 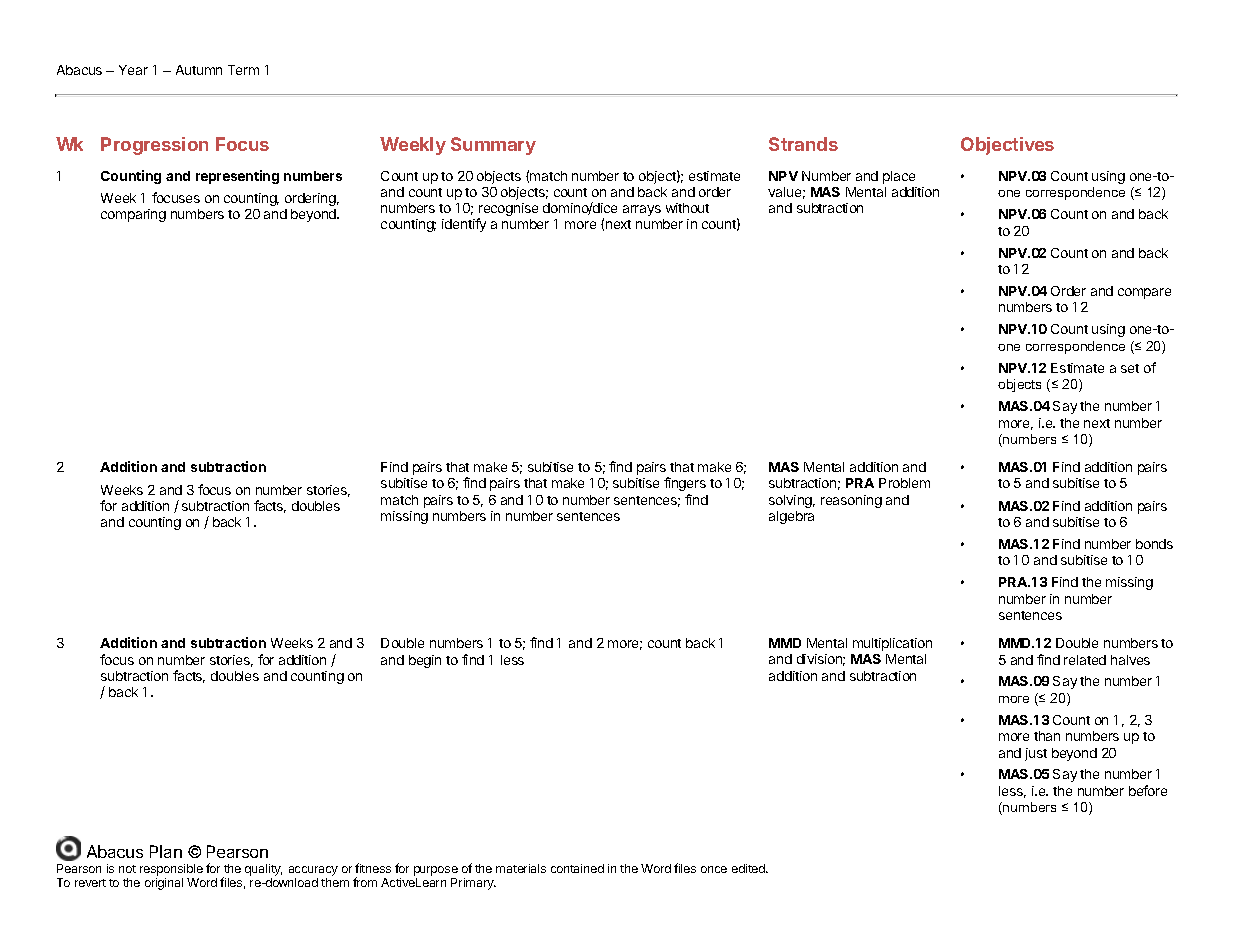 I want to click on comparing, so click(x=133, y=215).
